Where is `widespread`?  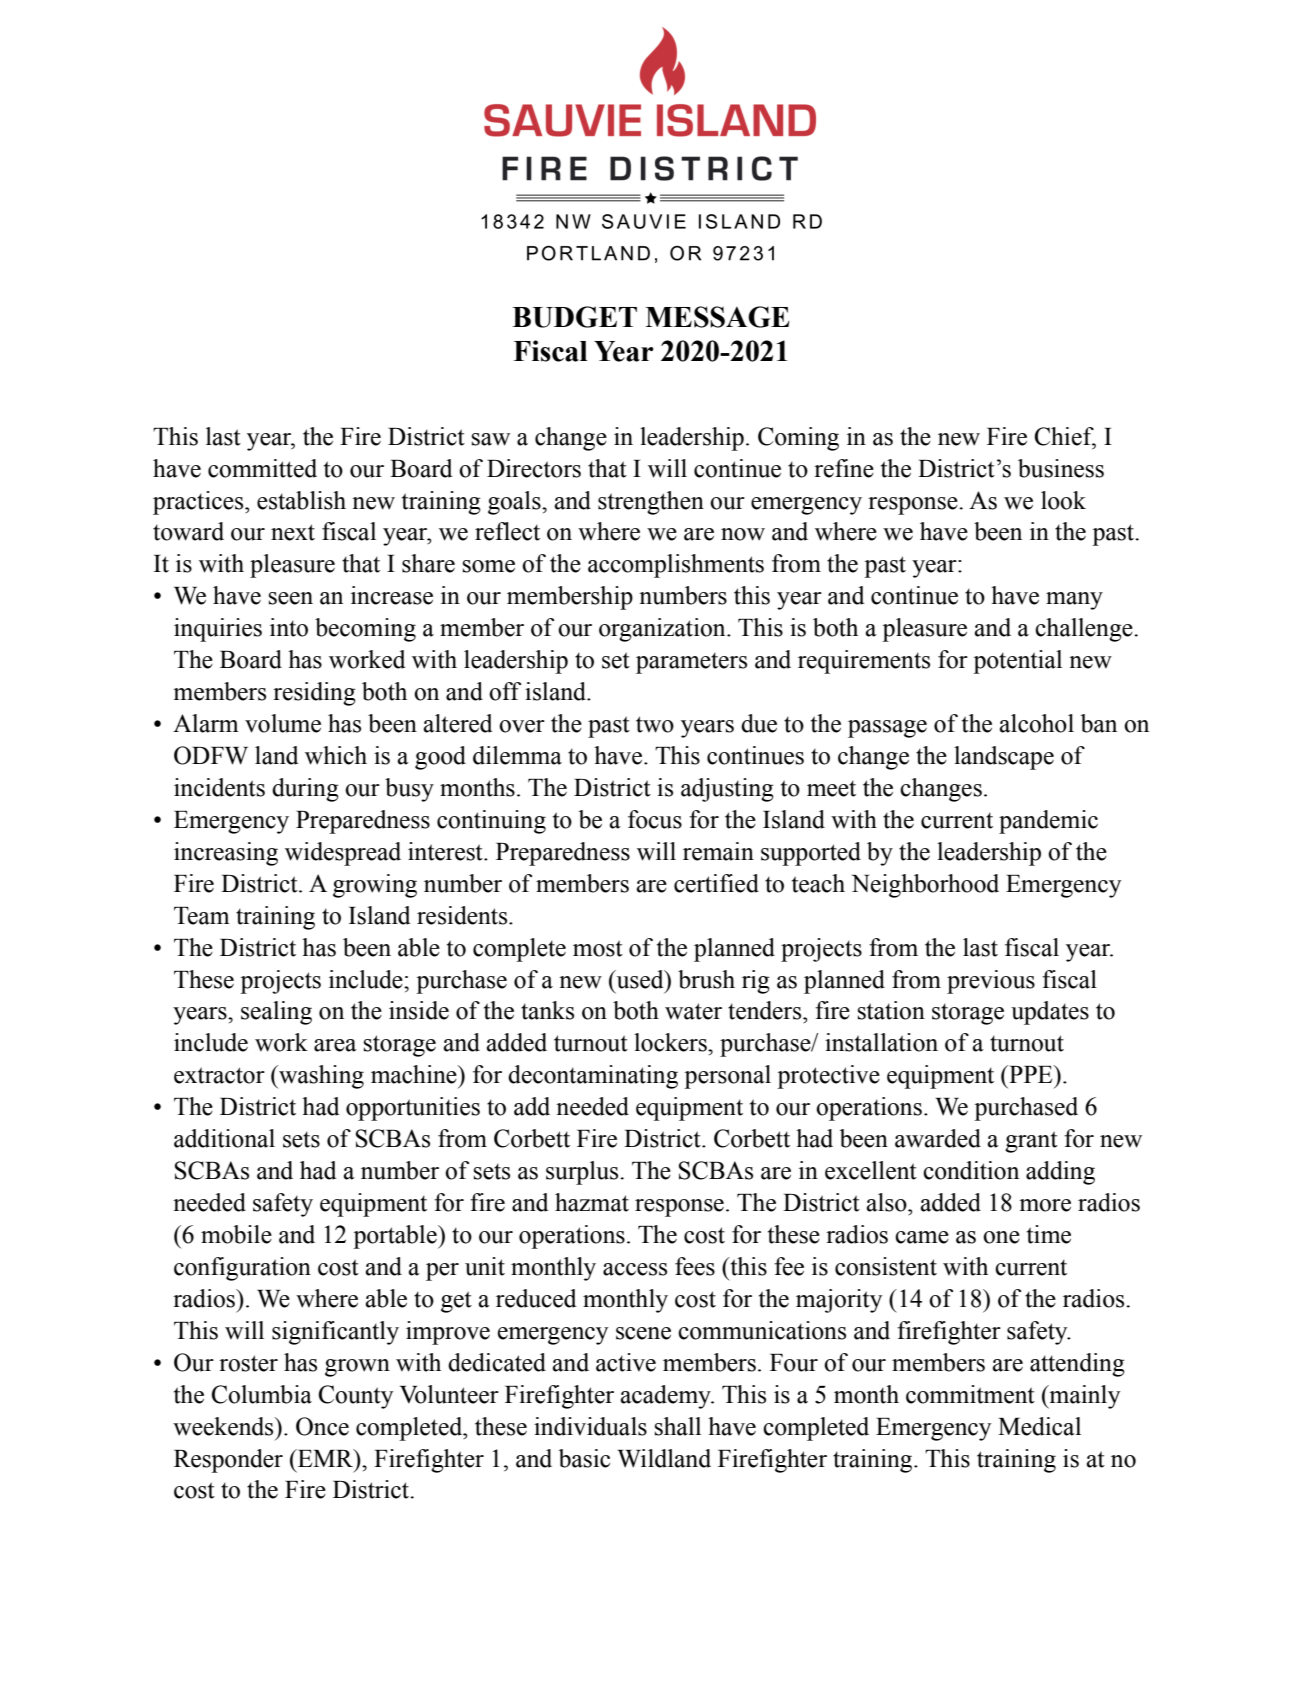 widespread is located at coordinates (343, 854).
